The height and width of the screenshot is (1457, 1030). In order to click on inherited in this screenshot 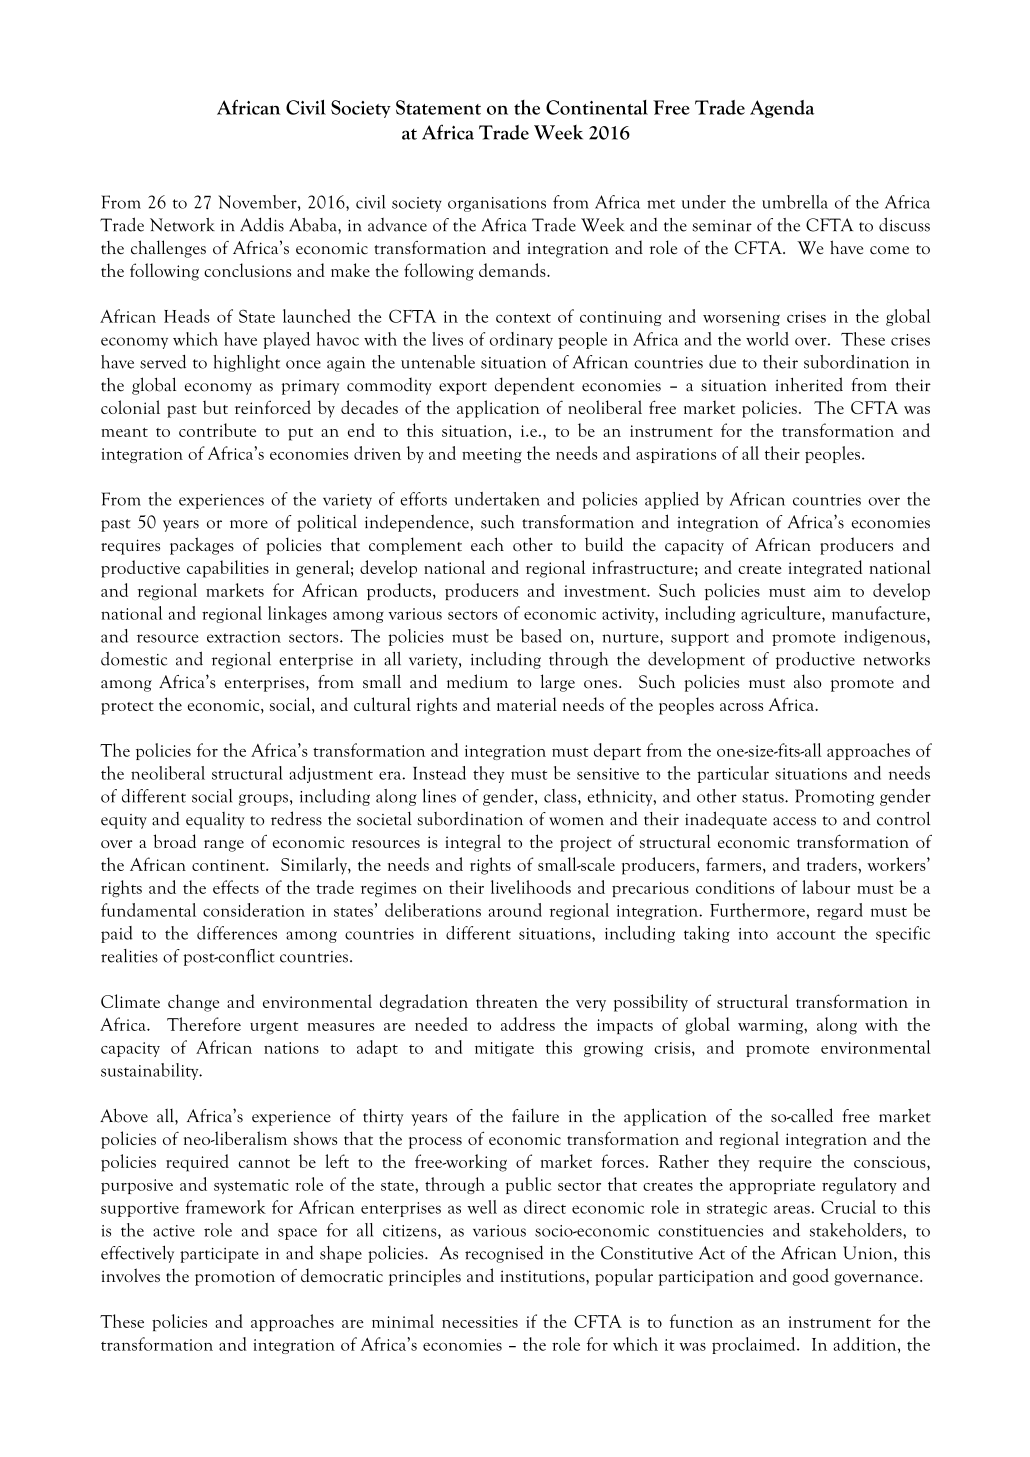, I will do `click(809, 384)`.
